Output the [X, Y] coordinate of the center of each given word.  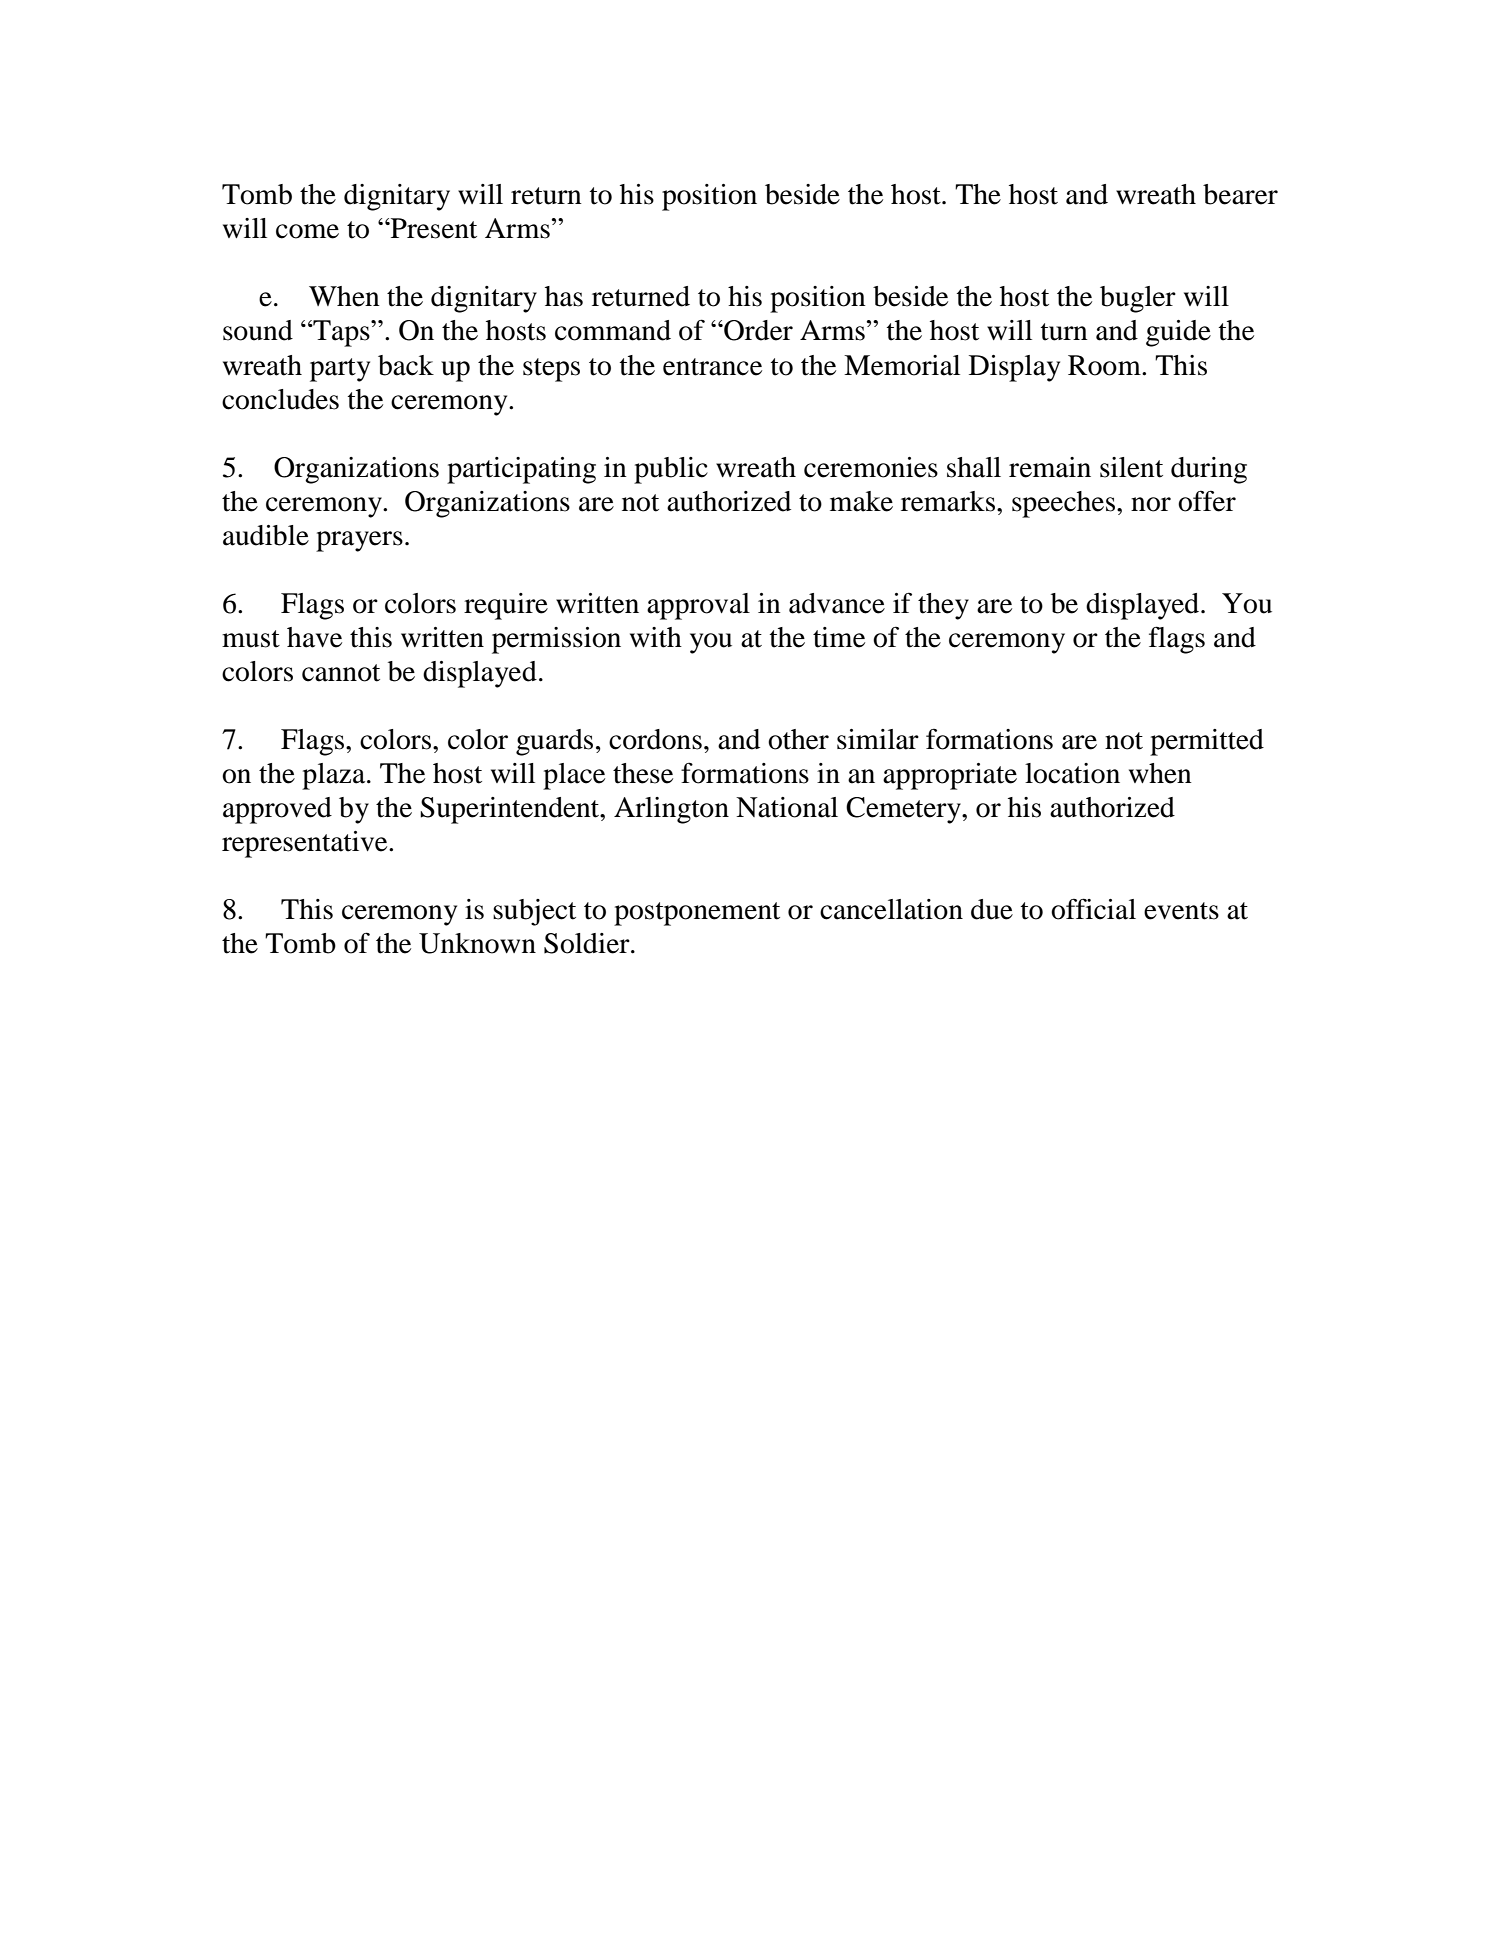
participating [521, 470]
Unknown [477, 943]
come [307, 231]
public [671, 470]
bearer [1240, 194]
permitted [1207, 742]
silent [1131, 467]
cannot [341, 673]
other [798, 739]
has [564, 296]
